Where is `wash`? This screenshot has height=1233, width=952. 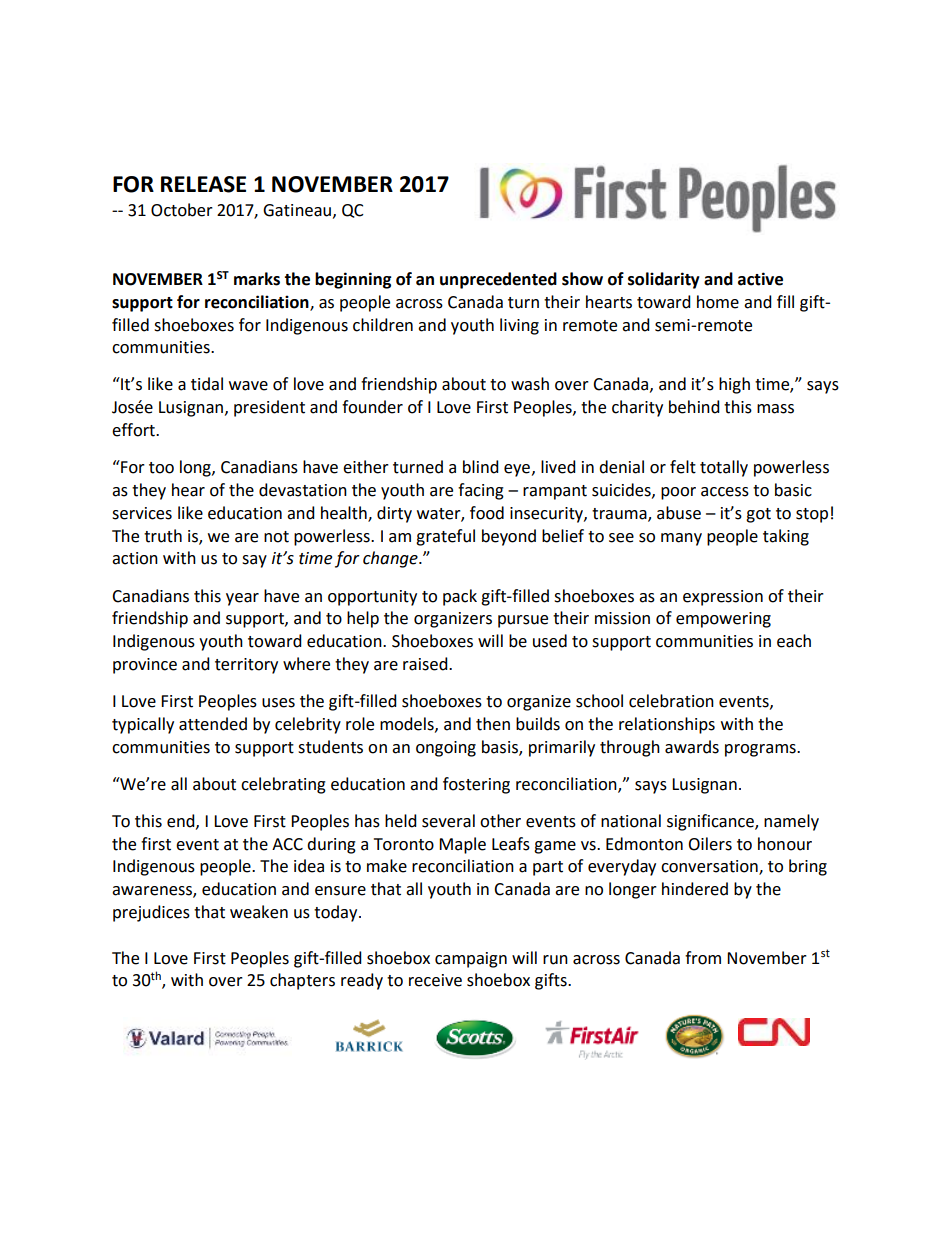 wash is located at coordinates (530, 384).
